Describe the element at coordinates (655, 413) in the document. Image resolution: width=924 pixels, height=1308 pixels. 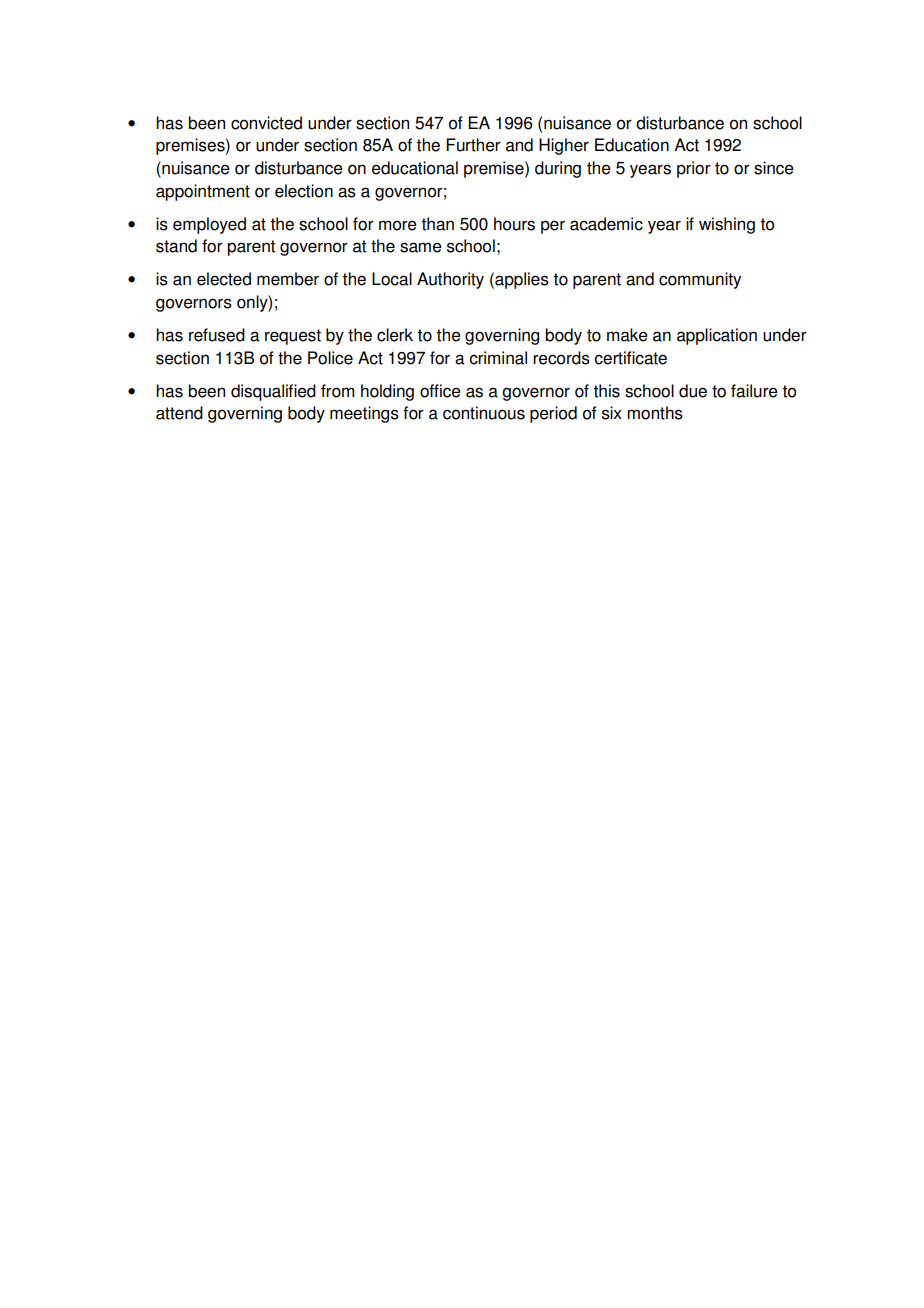
I see `months` at that location.
